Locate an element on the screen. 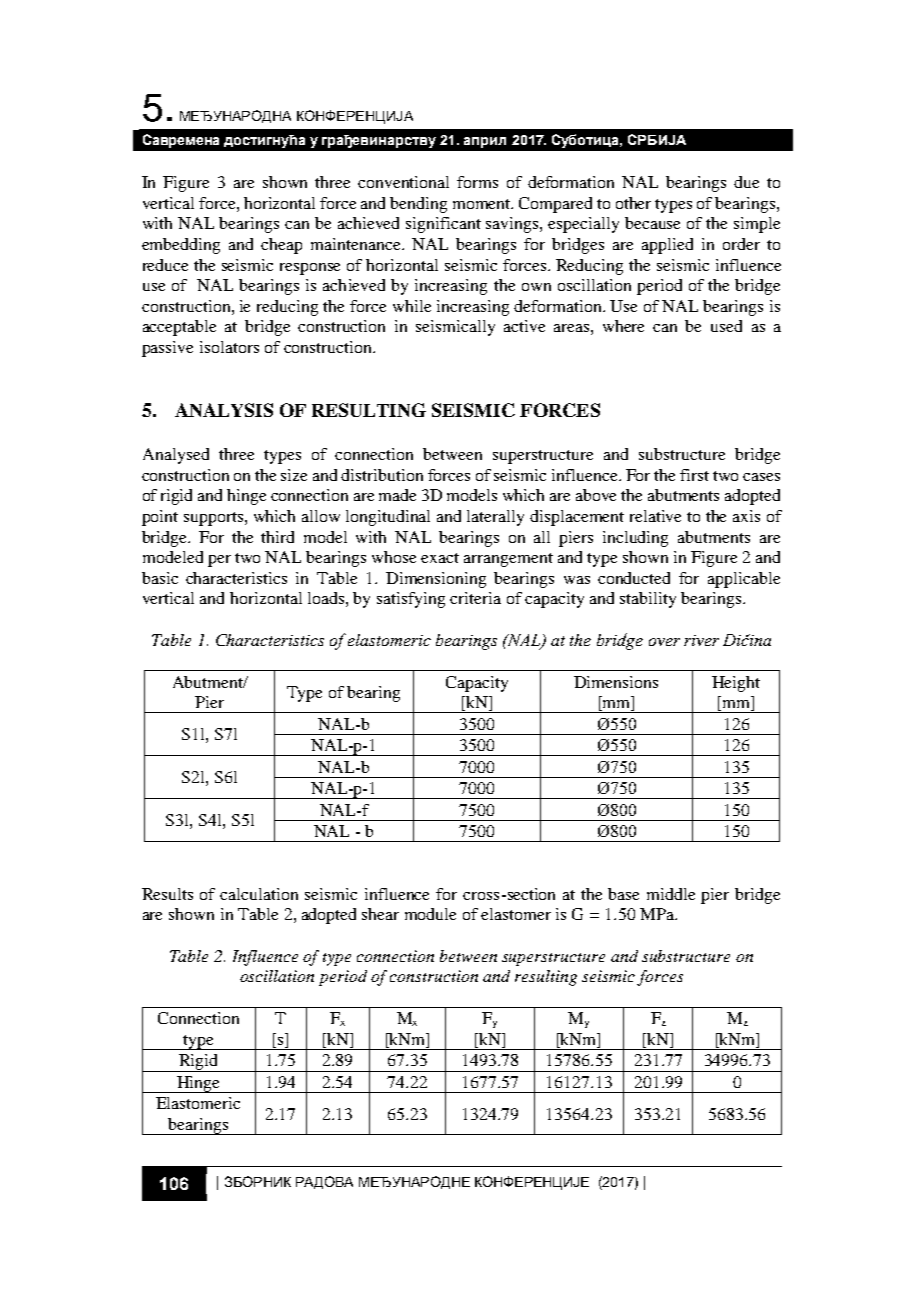 The width and height of the screenshot is (924, 1305). moment is located at coordinates (483, 204).
